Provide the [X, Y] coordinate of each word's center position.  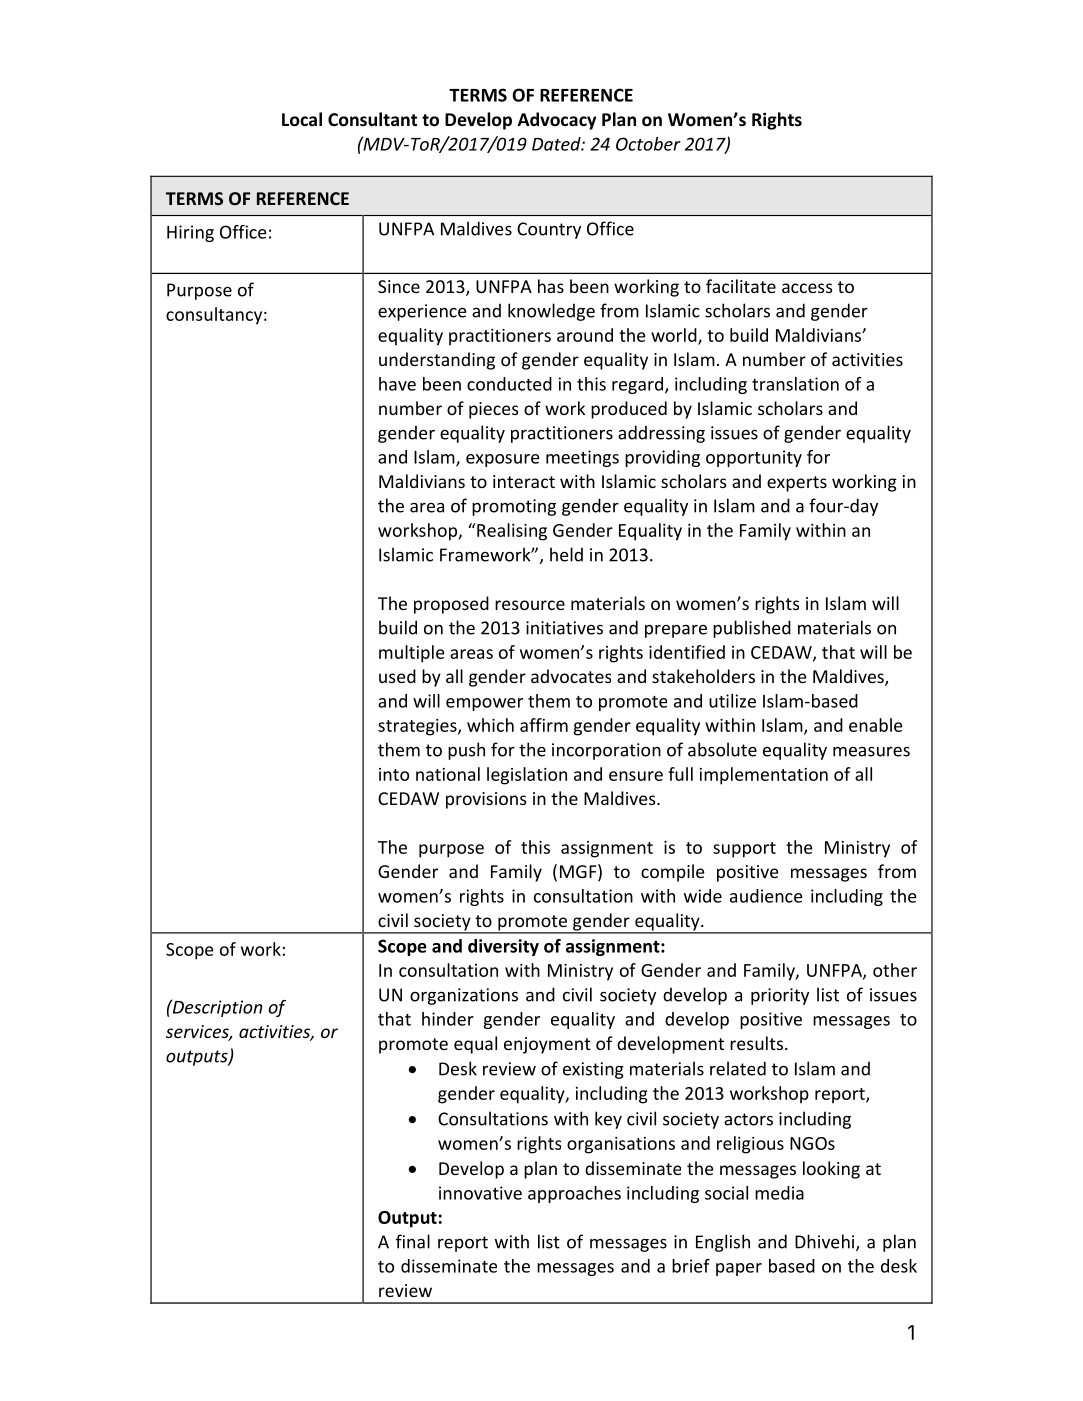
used [397, 676]
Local [302, 119]
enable [876, 725]
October [648, 144]
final [413, 1241]
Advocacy [557, 121]
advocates [571, 676]
